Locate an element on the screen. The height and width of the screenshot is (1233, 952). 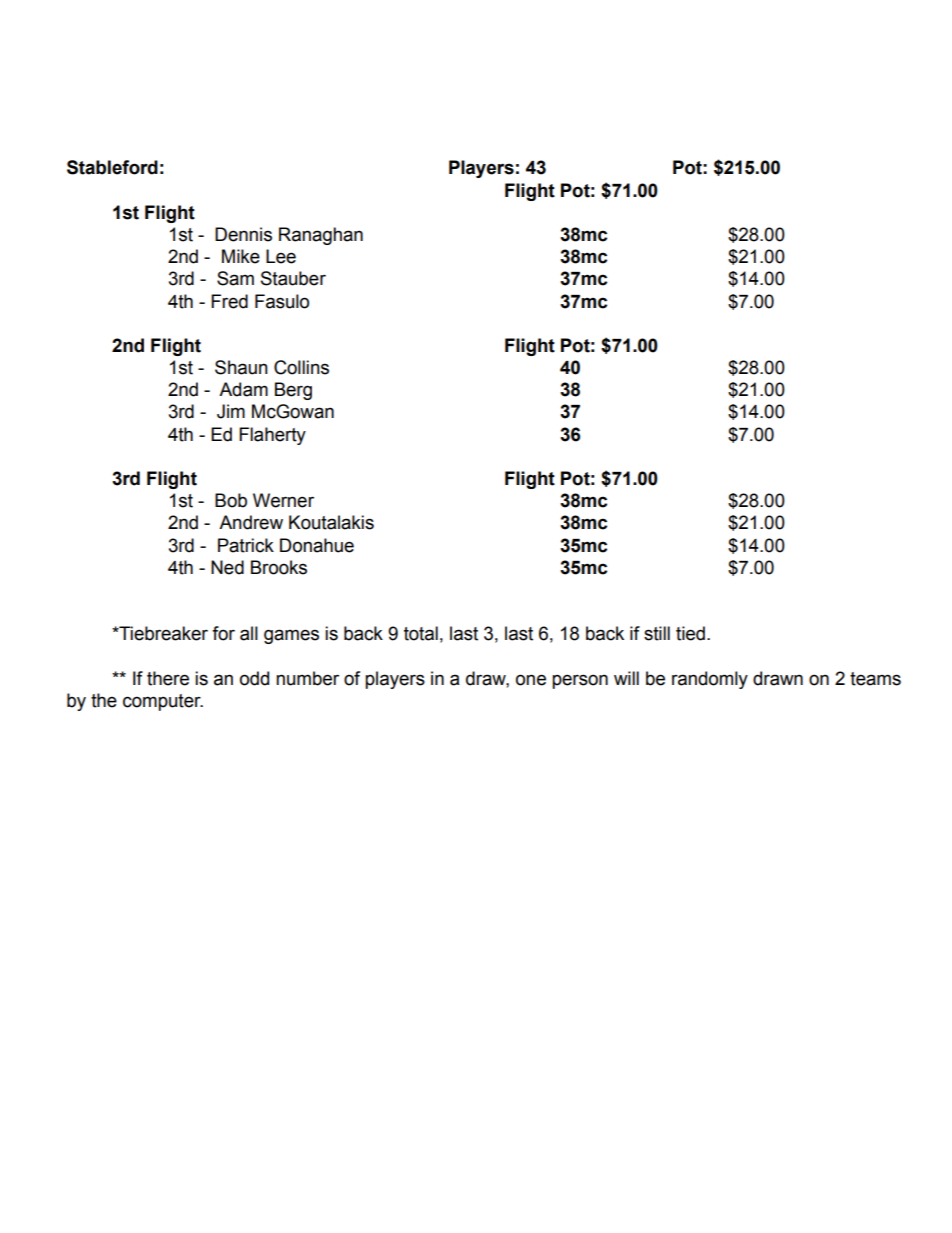
Mike is located at coordinates (241, 256).
